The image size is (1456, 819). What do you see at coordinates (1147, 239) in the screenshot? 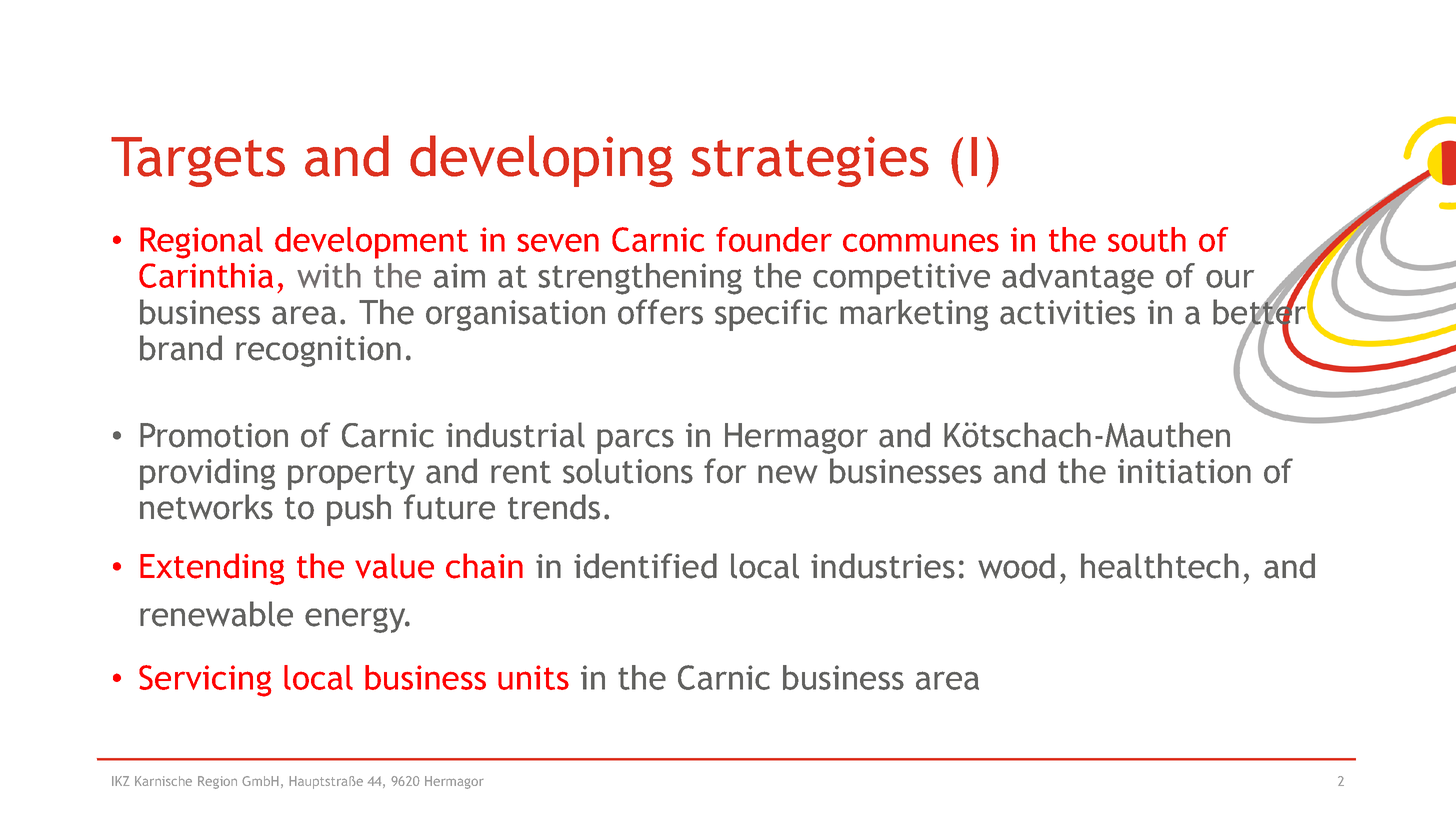
I see `south` at bounding box center [1147, 239].
